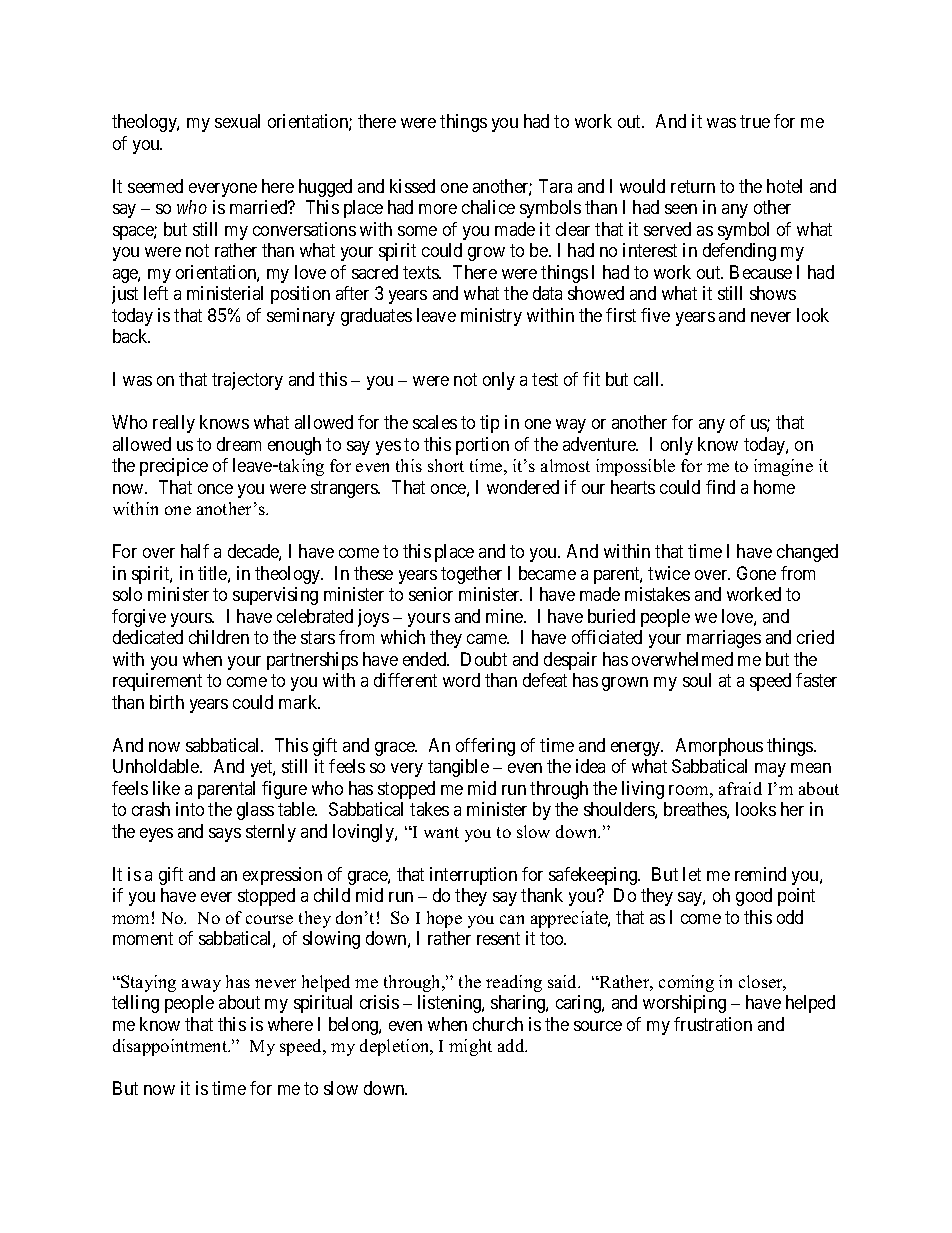 The width and height of the screenshot is (952, 1233). What do you see at coordinates (201, 985) in the screenshot?
I see `away` at bounding box center [201, 985].
